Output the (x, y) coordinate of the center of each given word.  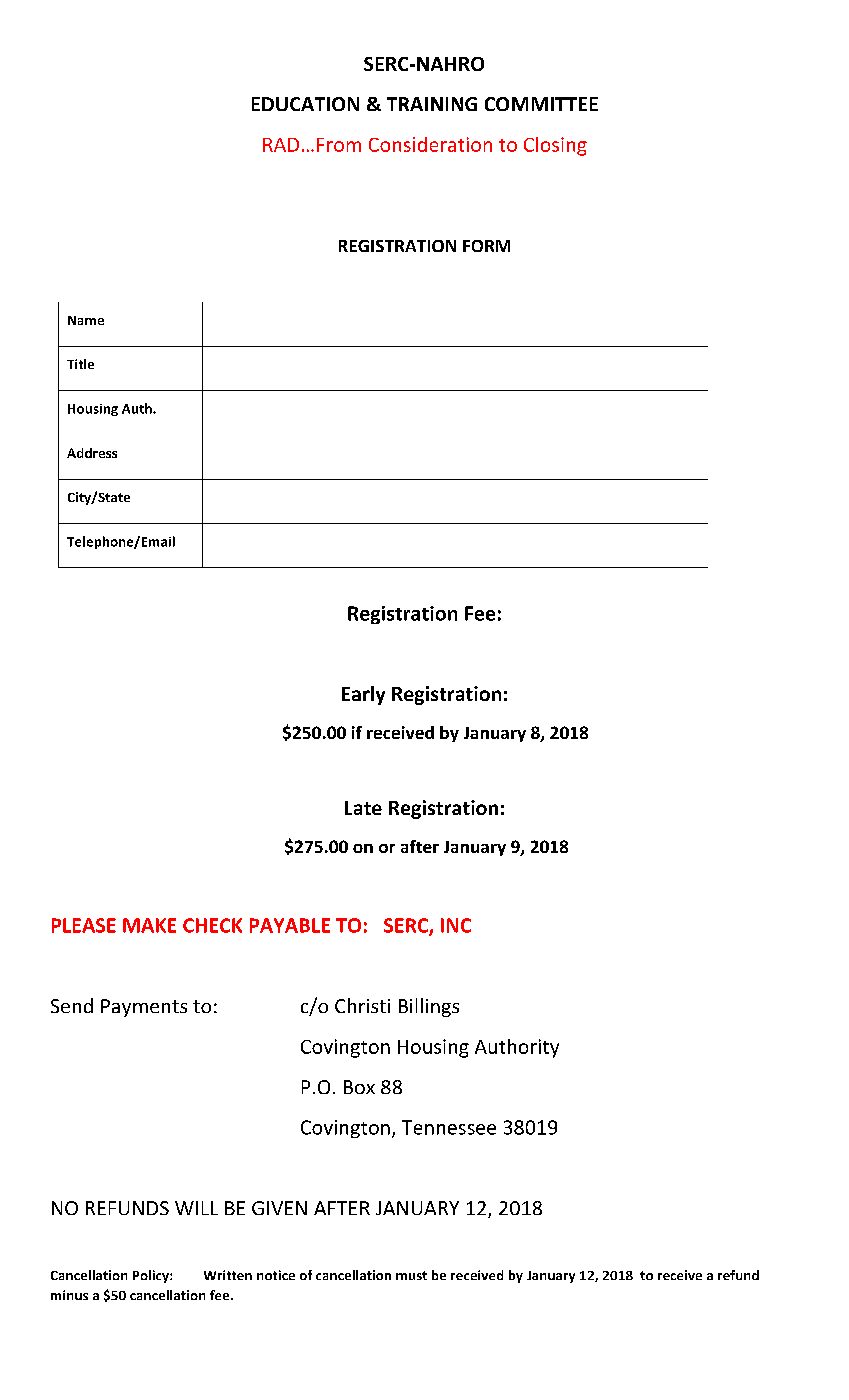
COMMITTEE (541, 104)
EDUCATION (305, 104)
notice (276, 1275)
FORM (486, 246)
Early (363, 695)
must (411, 1275)
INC (456, 925)
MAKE (149, 925)
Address (92, 453)
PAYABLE (290, 925)
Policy (152, 1276)
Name (86, 320)
